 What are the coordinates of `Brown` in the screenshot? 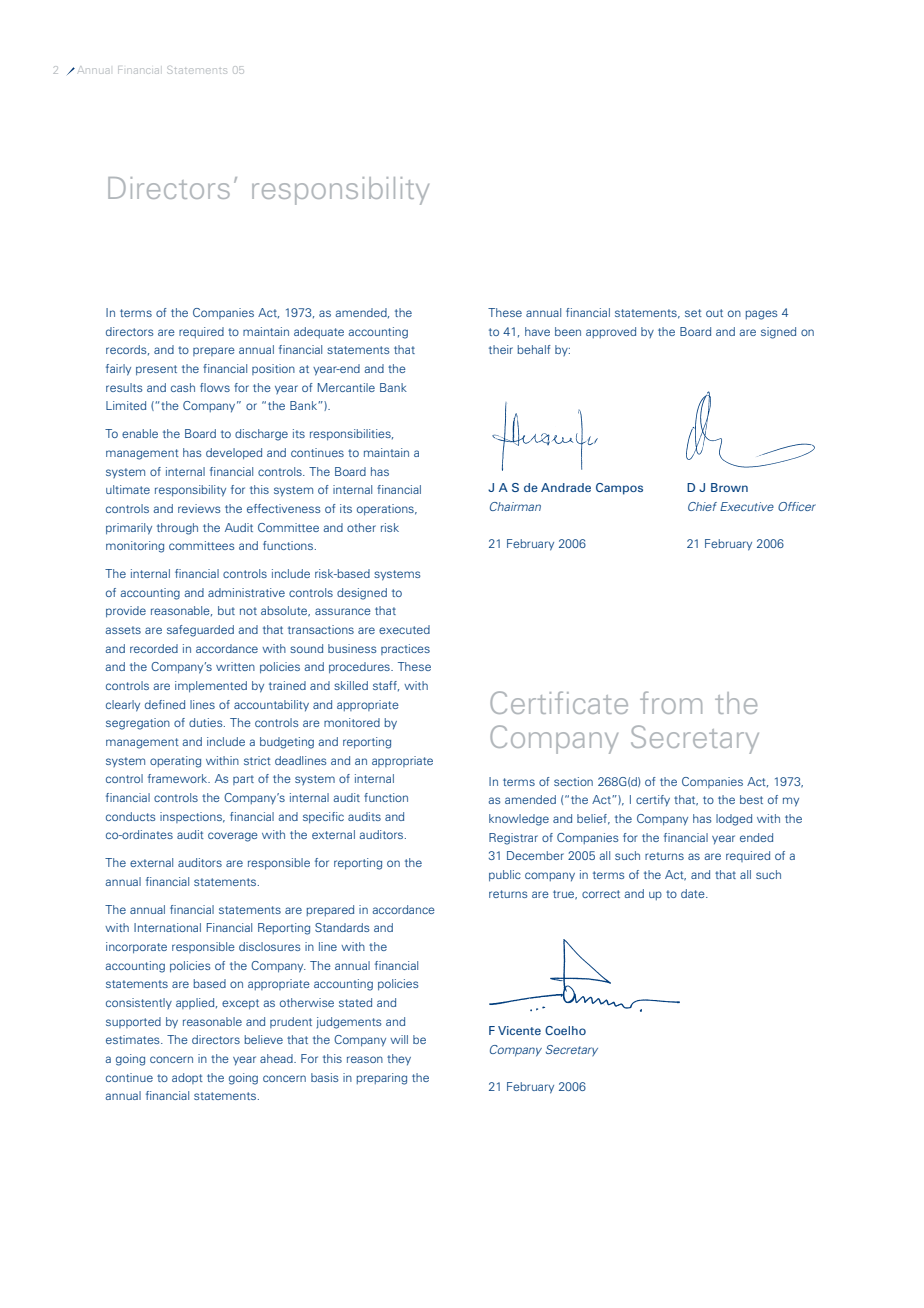 It's located at (729, 487).
